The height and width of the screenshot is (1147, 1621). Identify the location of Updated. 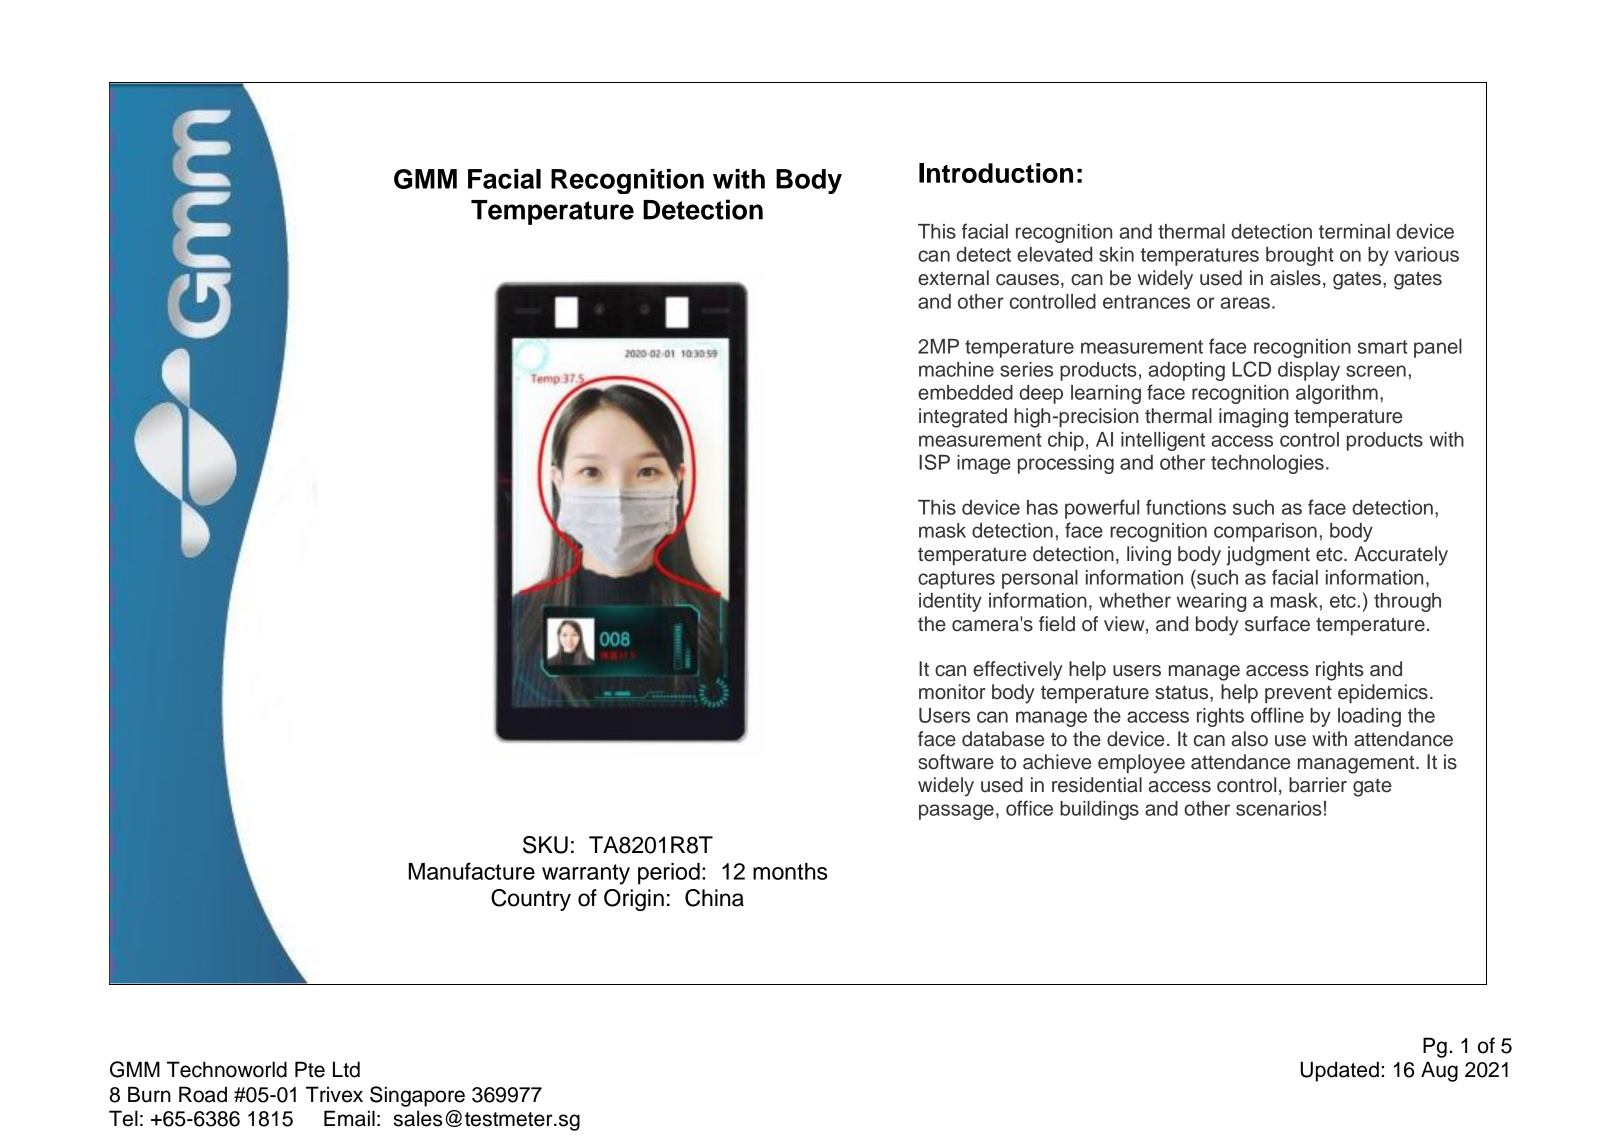
(1340, 1071).
